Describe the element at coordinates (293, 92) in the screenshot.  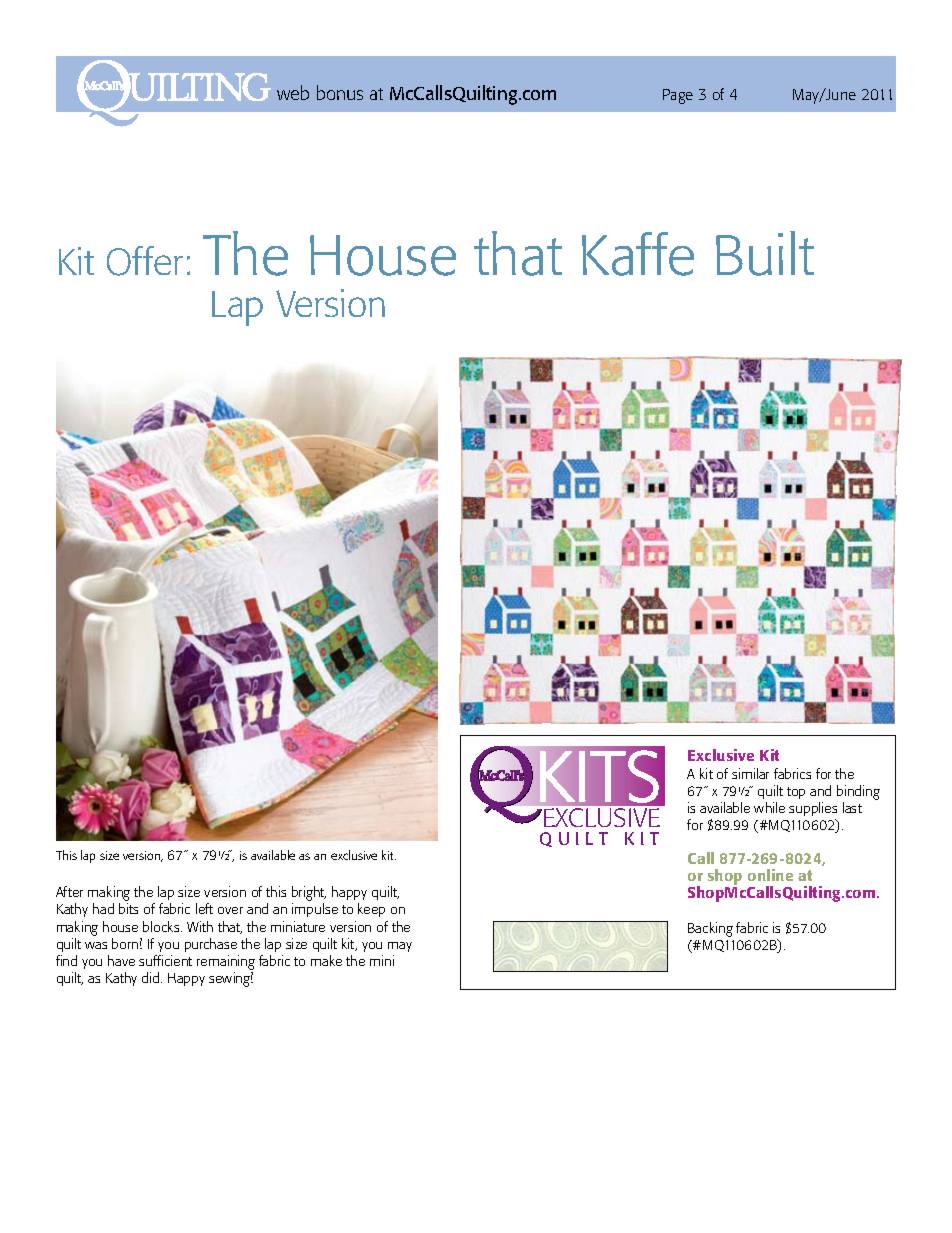
I see `web` at that location.
